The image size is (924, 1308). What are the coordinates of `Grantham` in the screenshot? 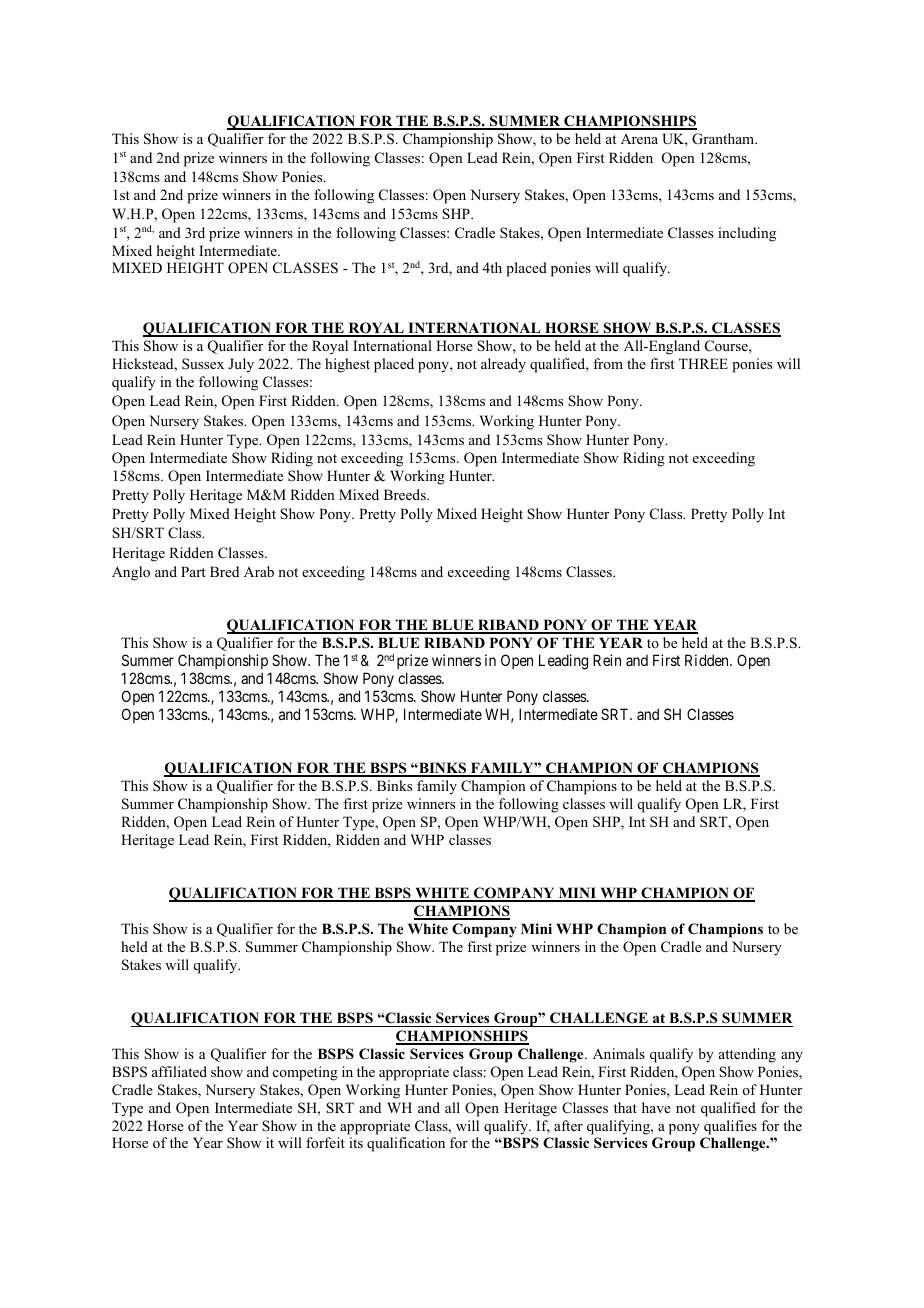 It's located at (724, 139).
